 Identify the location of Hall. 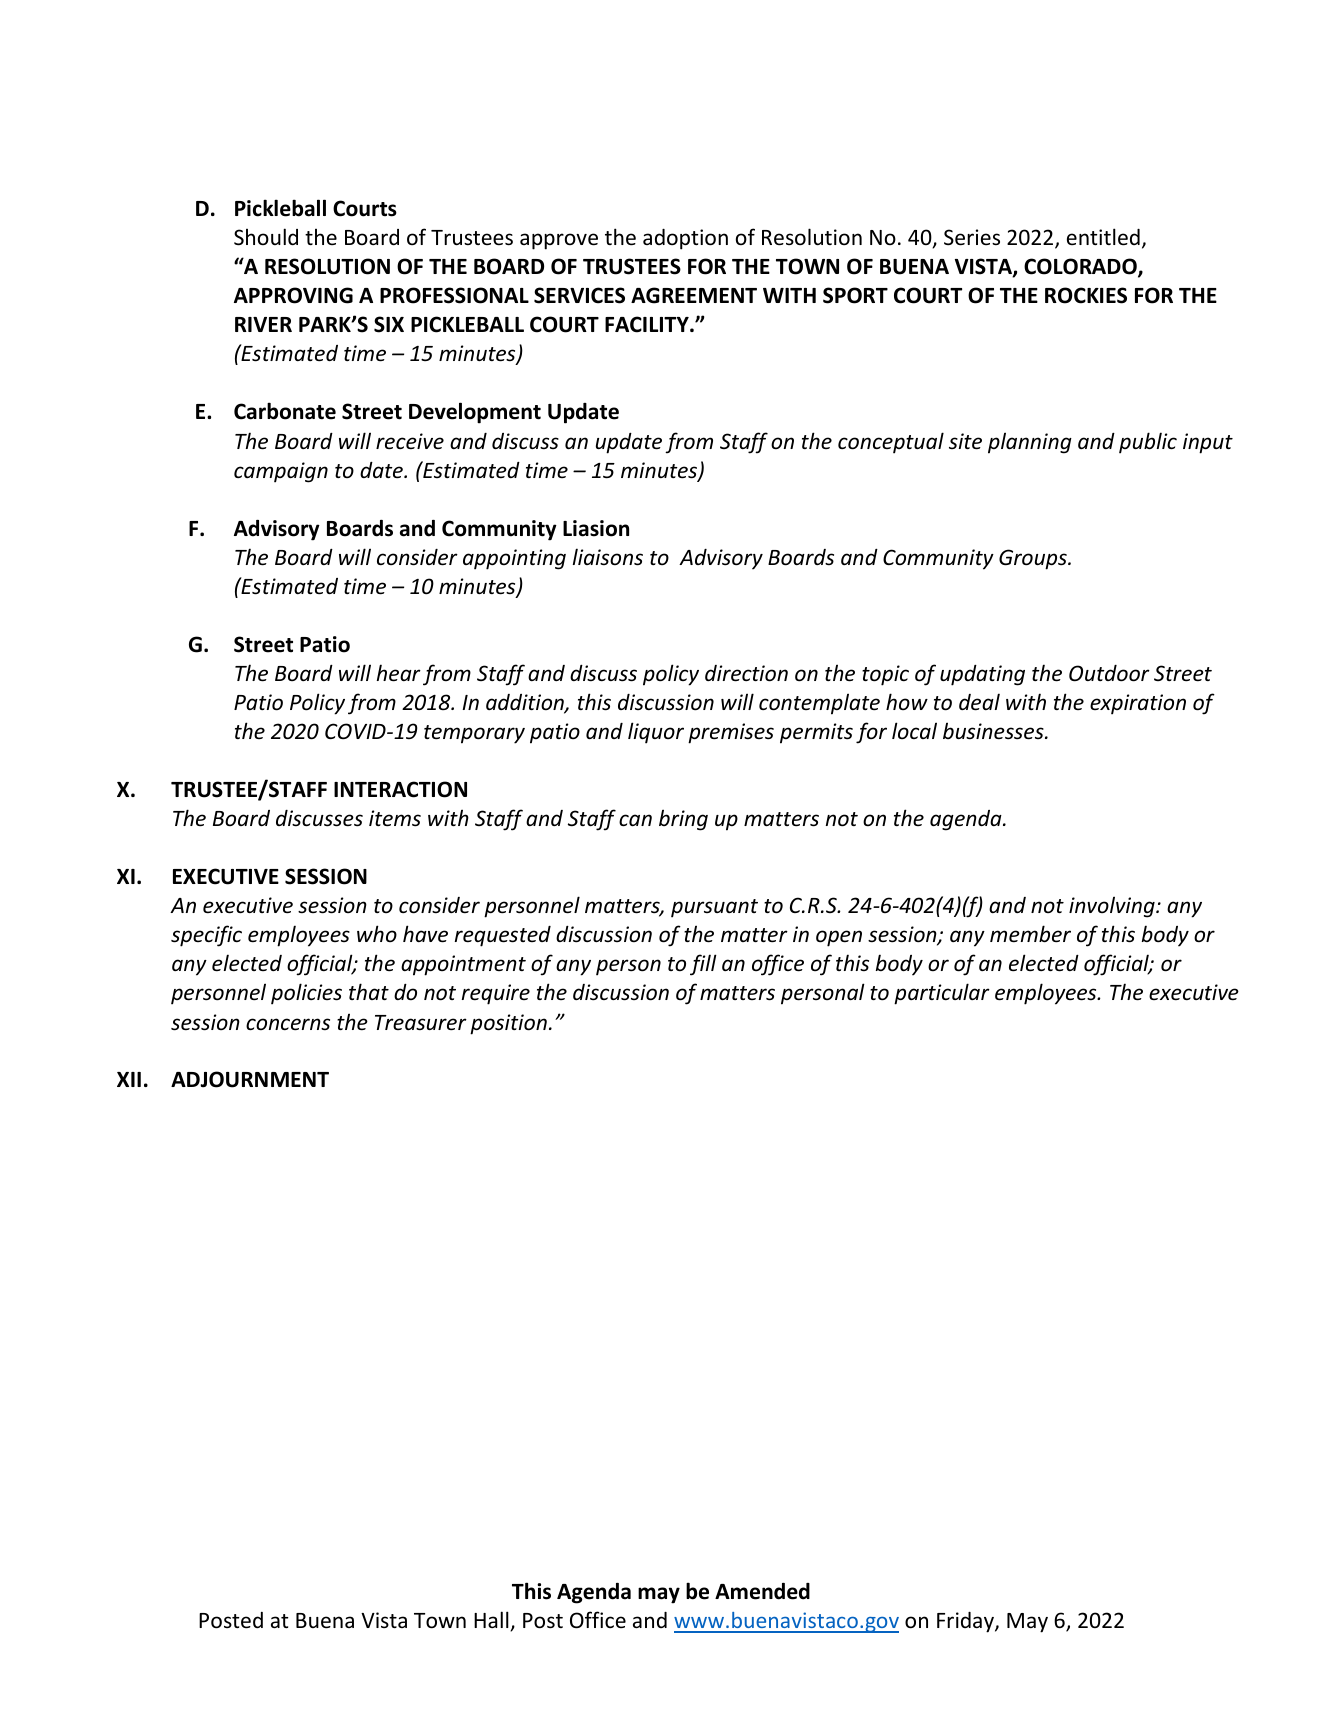
(492, 1621).
